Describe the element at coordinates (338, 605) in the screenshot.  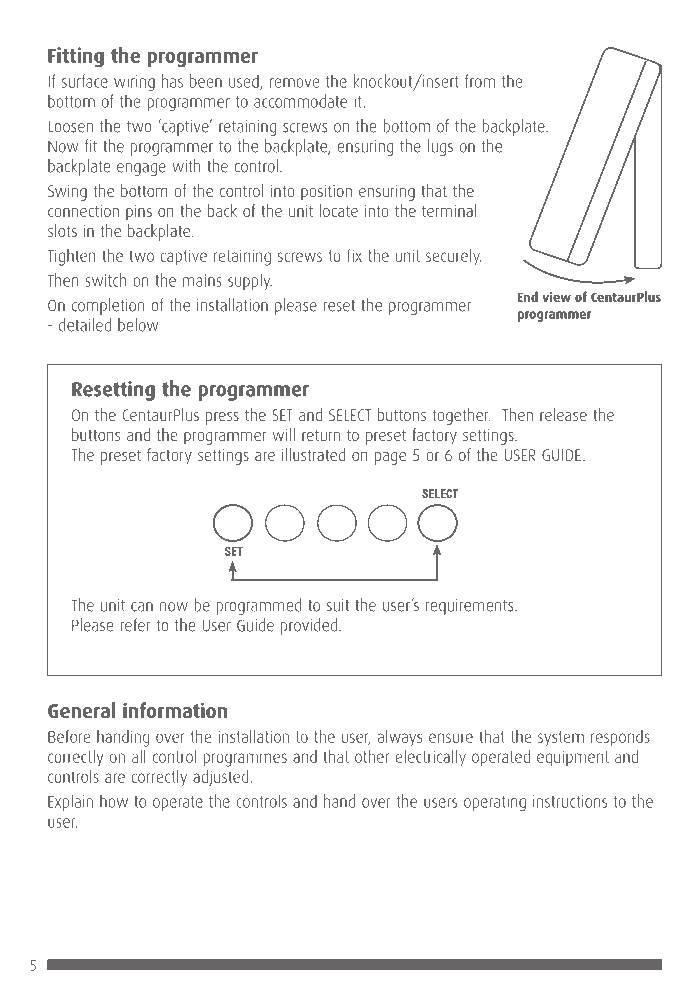
I see `suit` at that location.
